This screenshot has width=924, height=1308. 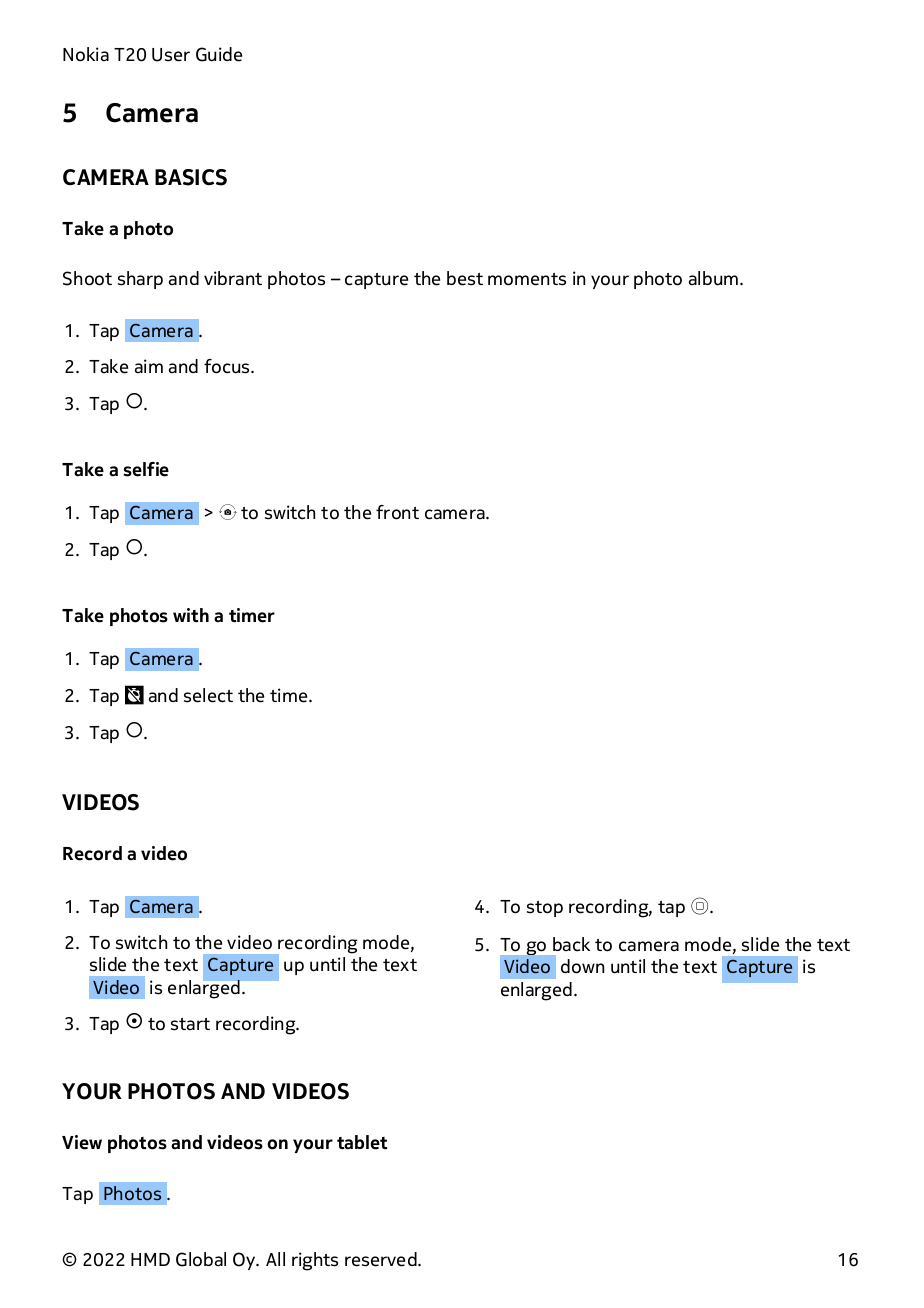 What do you see at coordinates (191, 615) in the screenshot?
I see `with` at bounding box center [191, 615].
